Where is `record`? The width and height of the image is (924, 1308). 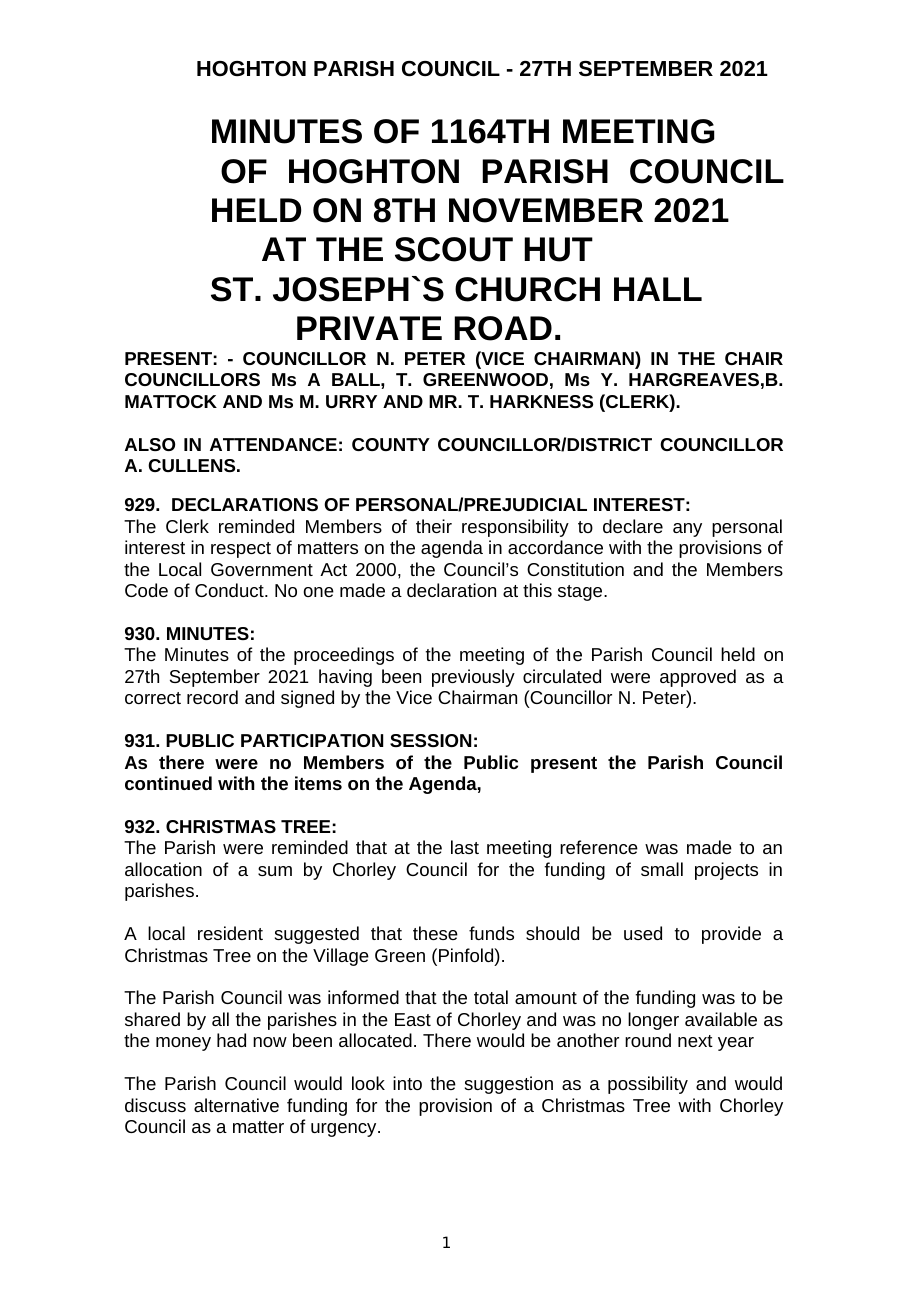 record is located at coordinates (212, 697).
